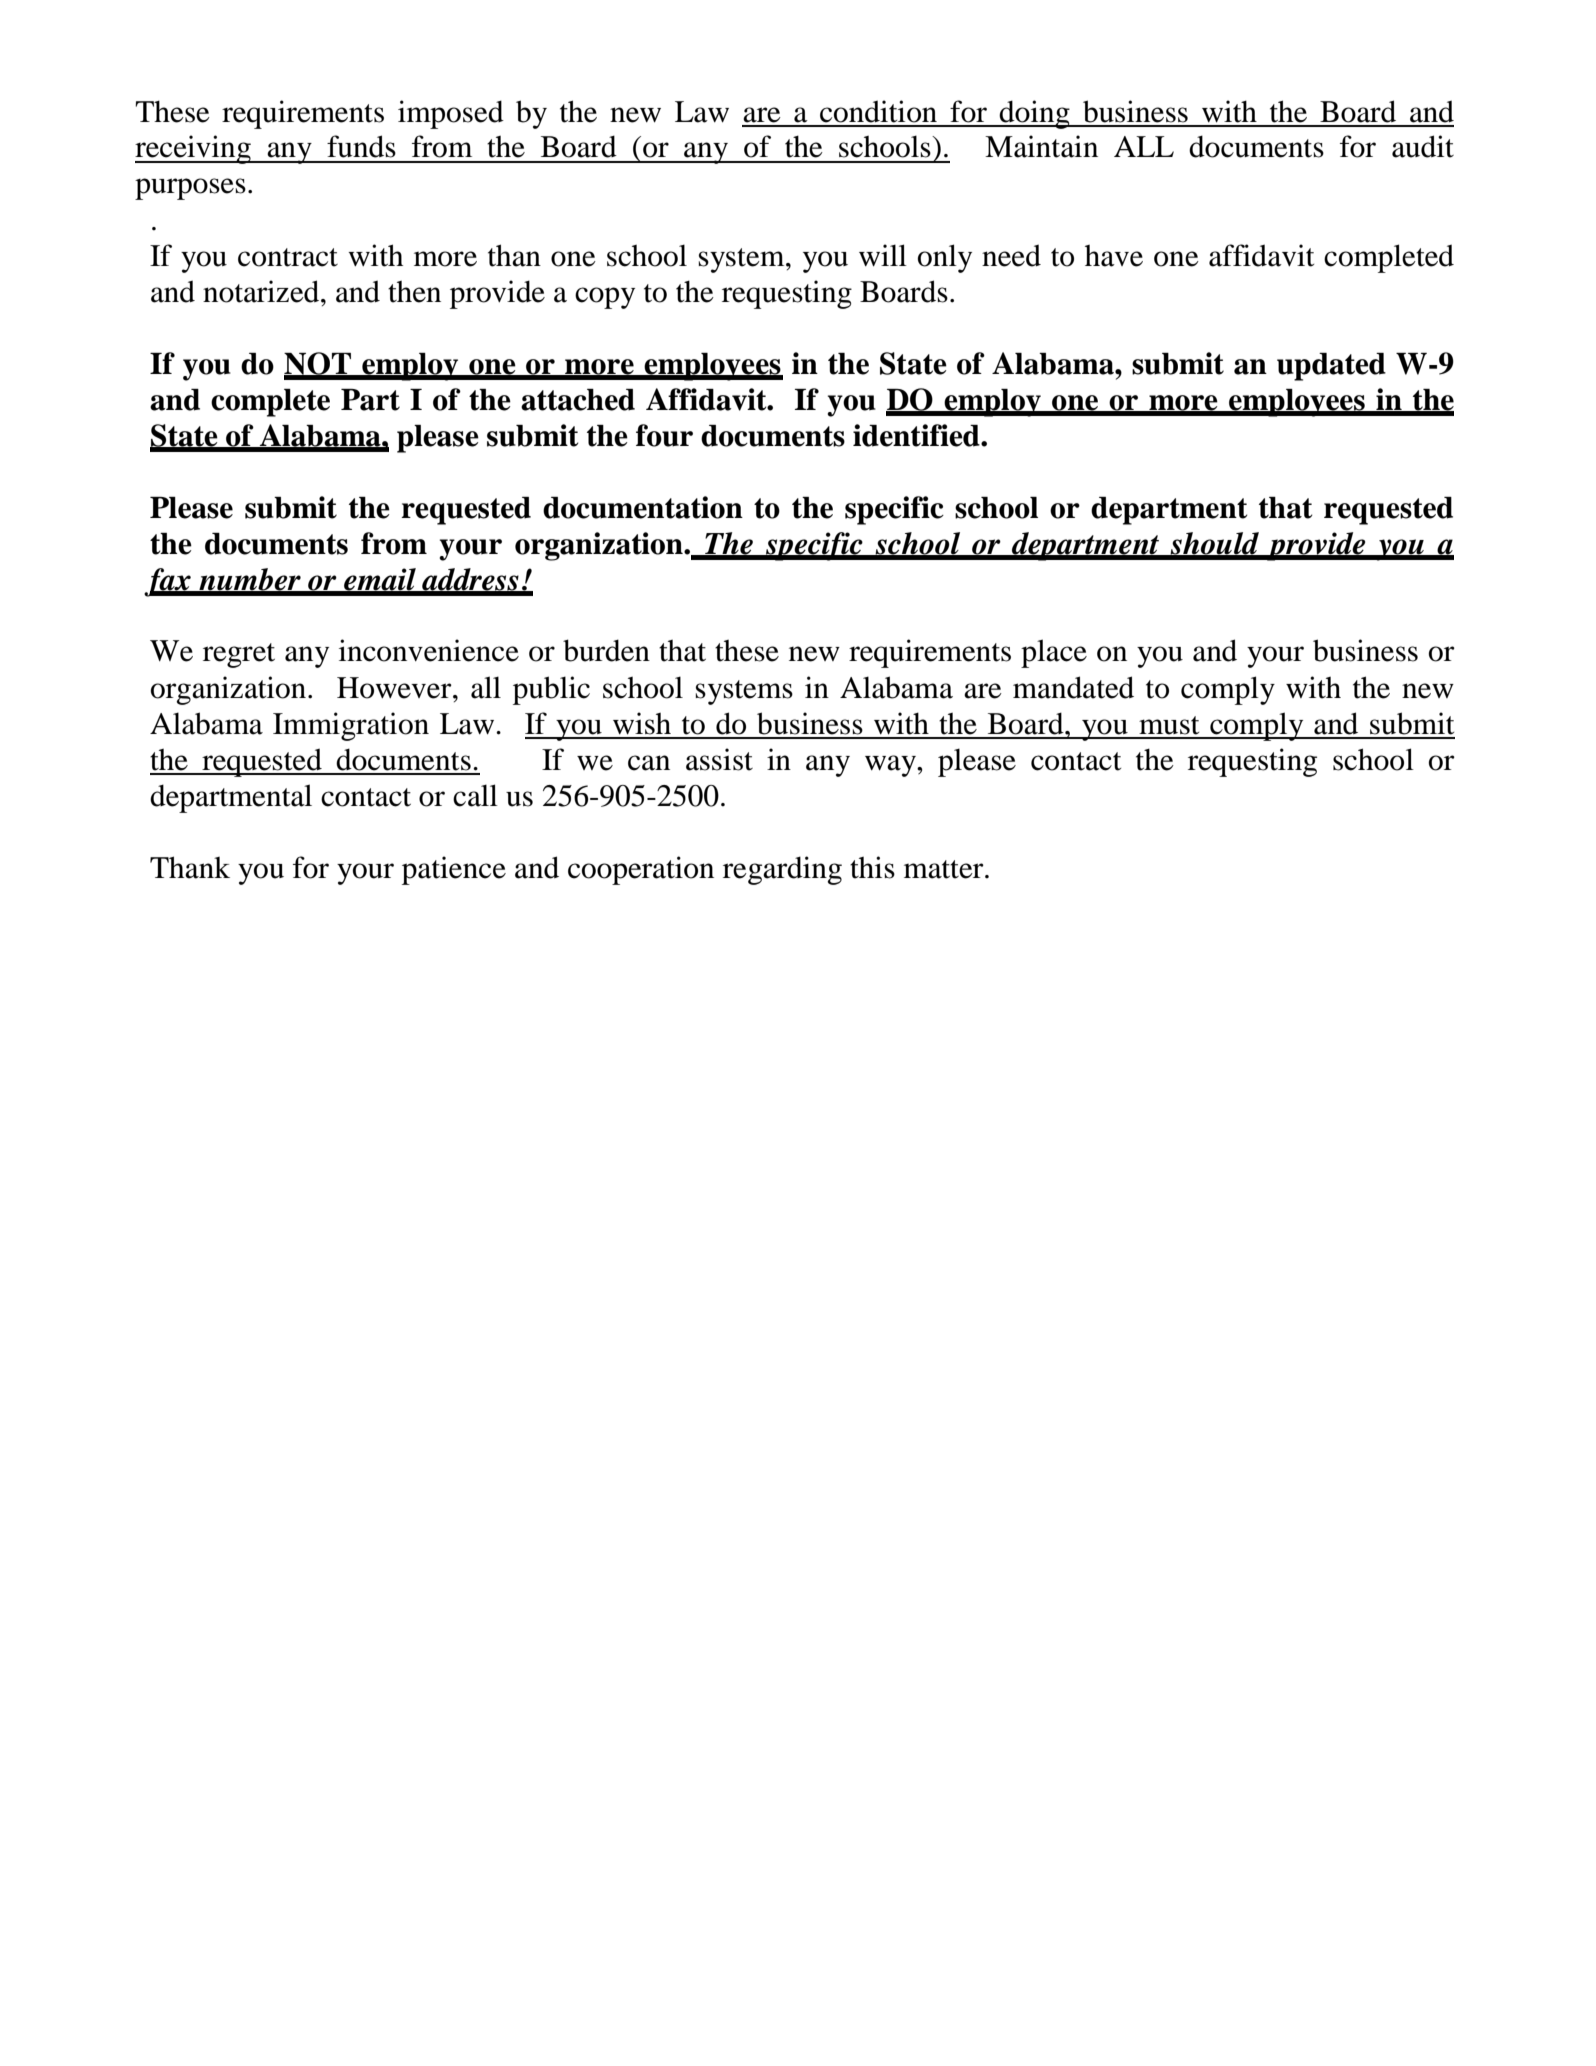  Describe the element at coordinates (361, 146) in the document. I see `funds` at that location.
